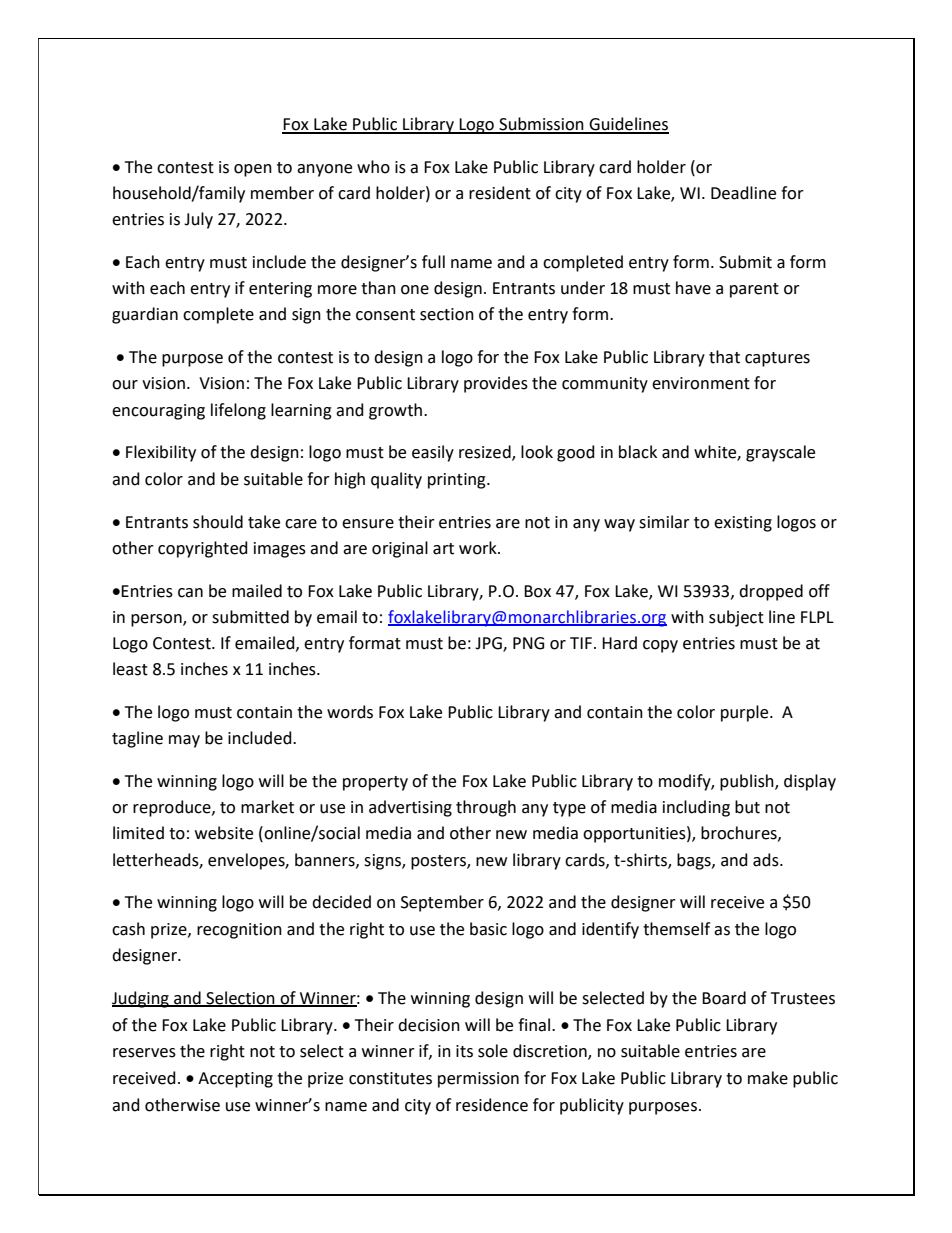 This screenshot has width=952, height=1233. What do you see at coordinates (768, 1078) in the screenshot?
I see `make` at bounding box center [768, 1078].
